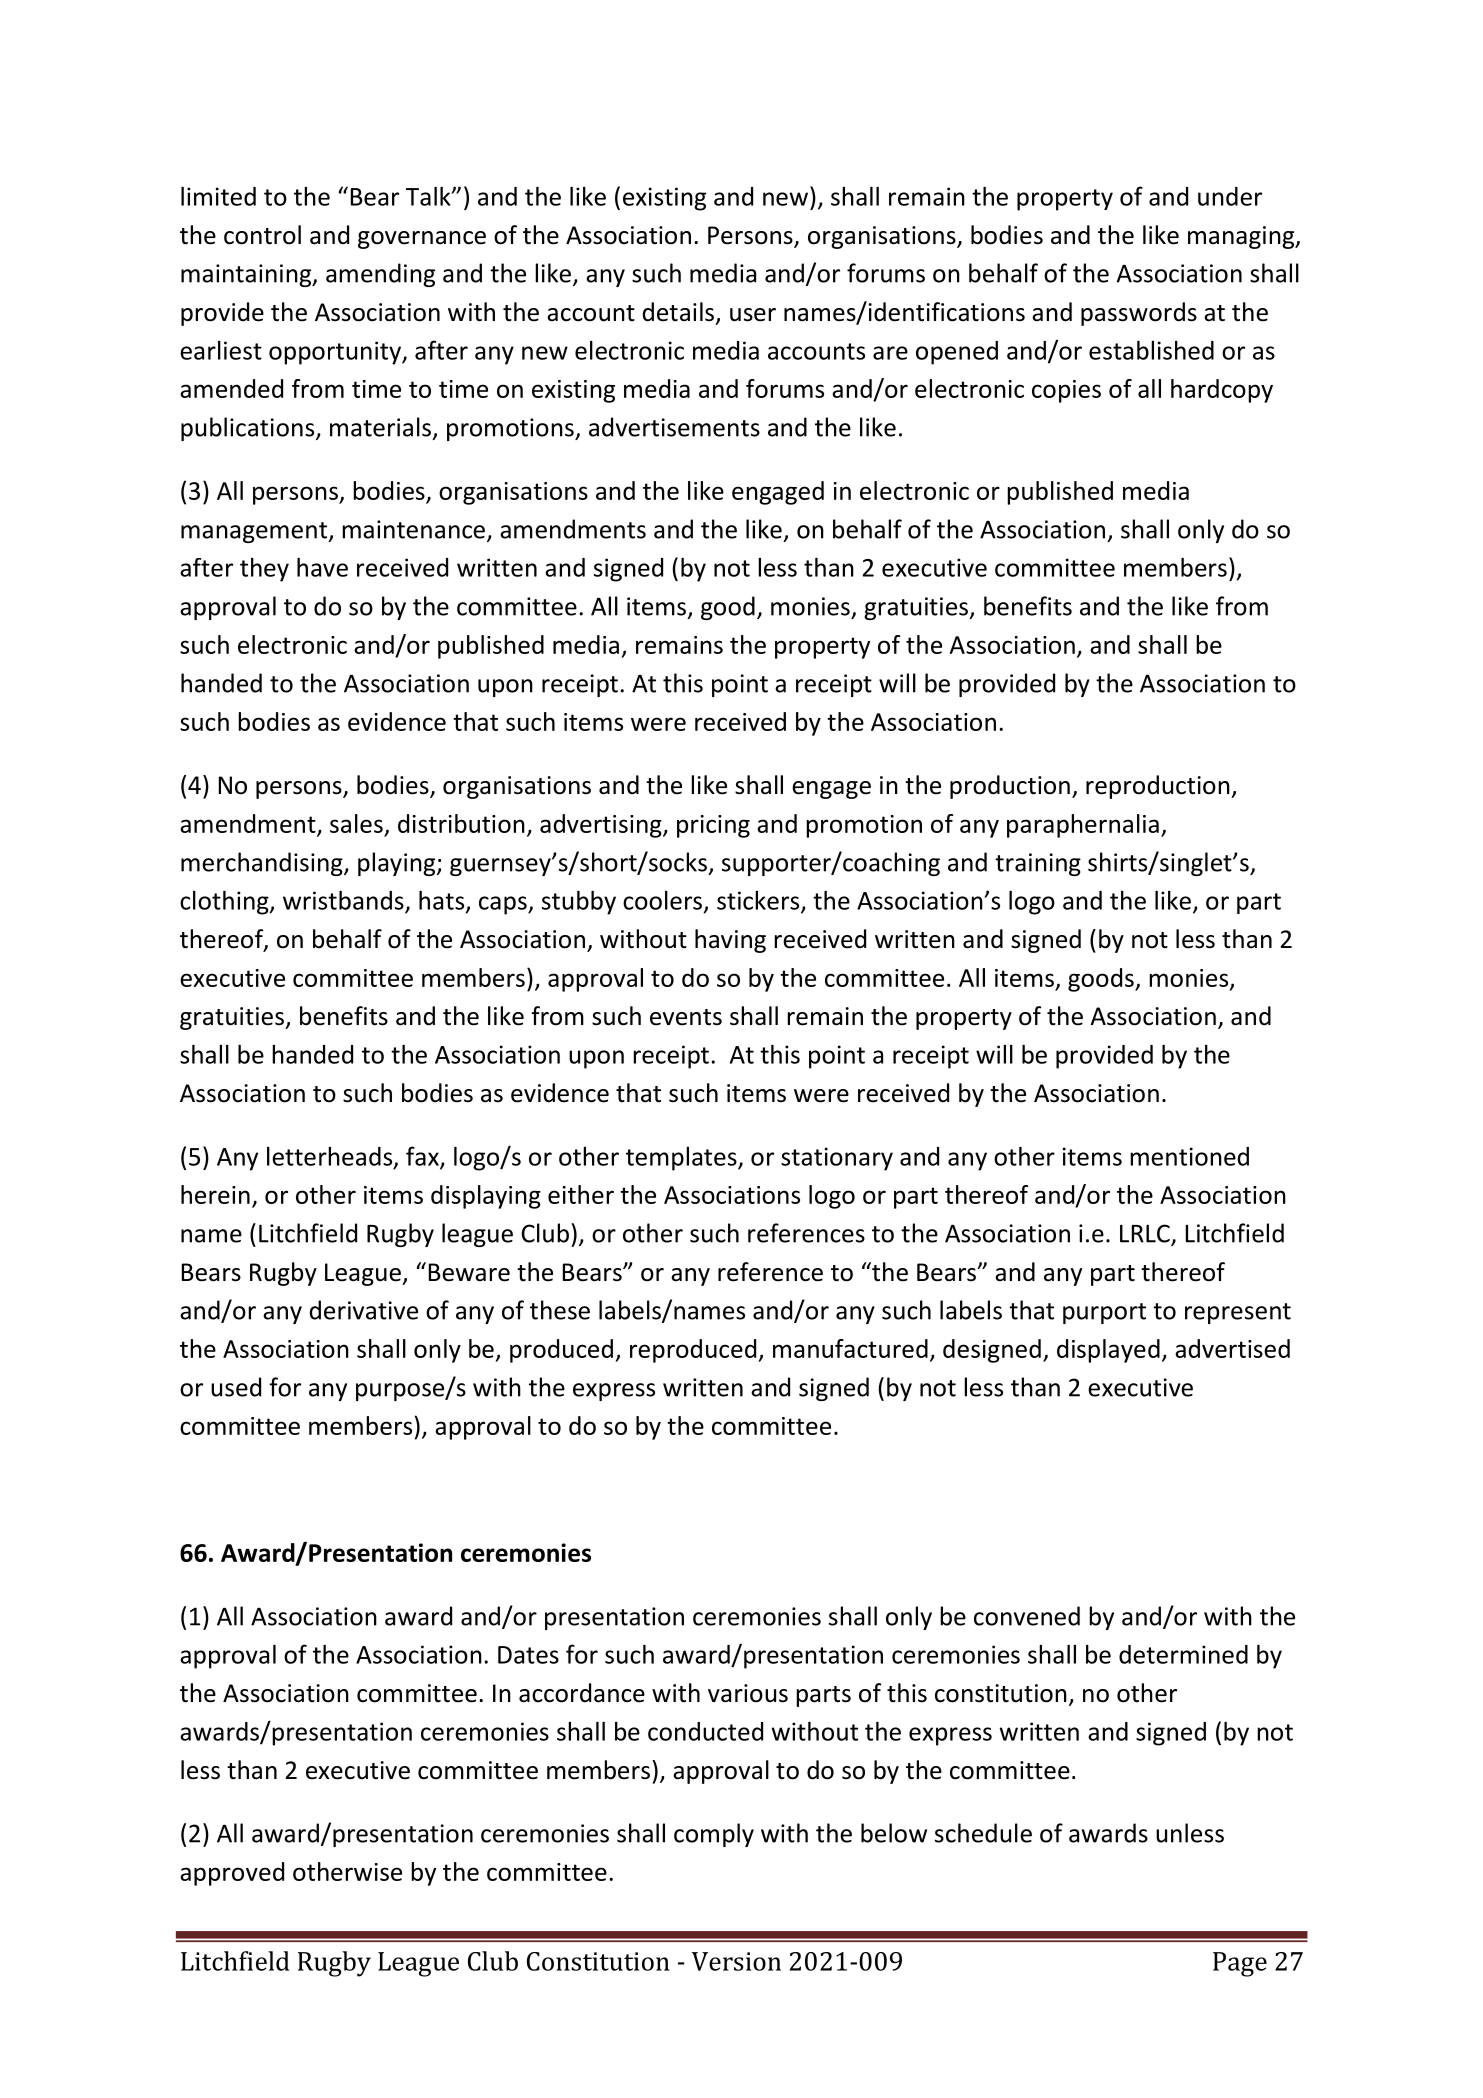 This page has width=1483, height=2098. What do you see at coordinates (674, 427) in the page?
I see `advertisements` at bounding box center [674, 427].
